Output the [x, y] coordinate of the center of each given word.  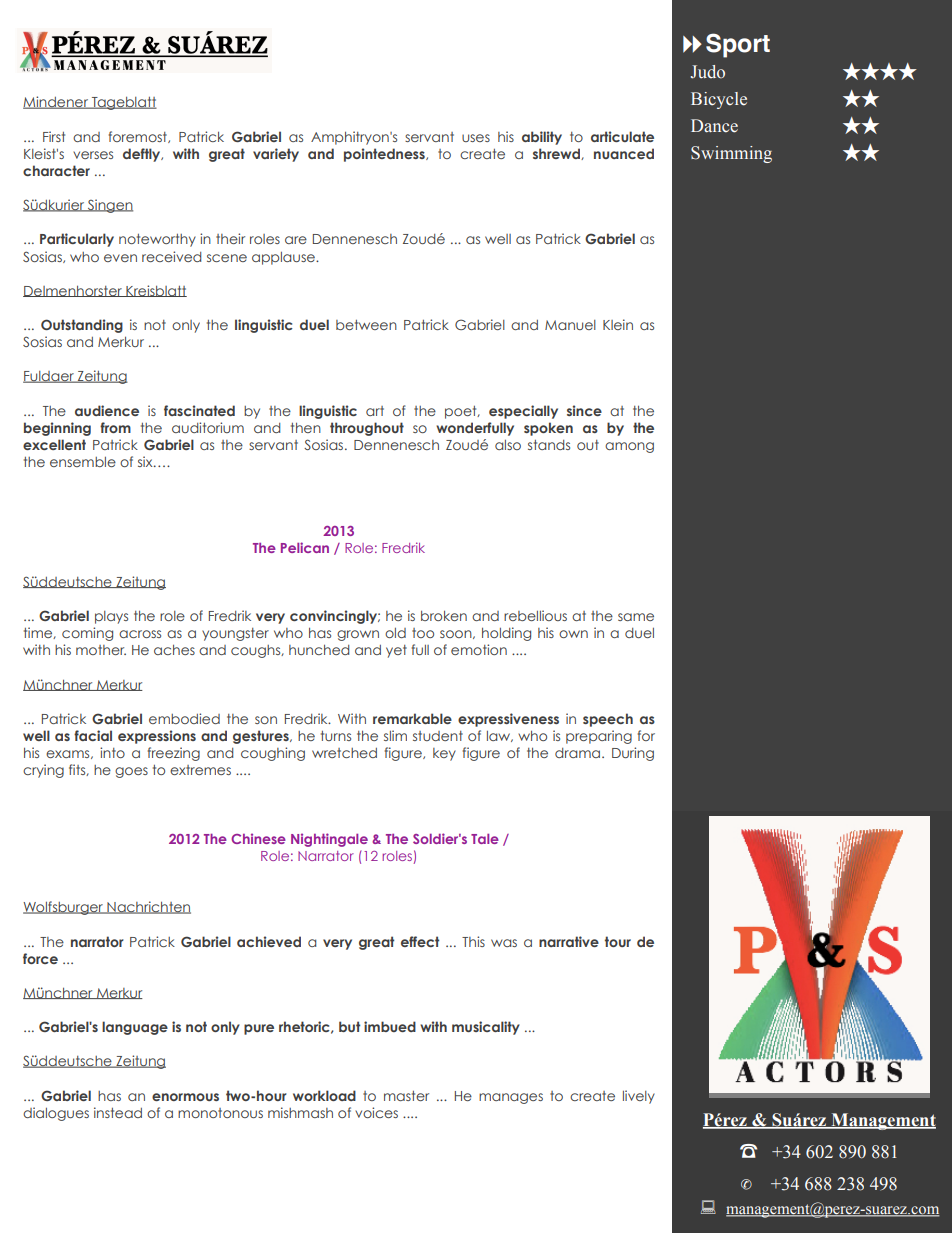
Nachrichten [148, 907]
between [366, 325]
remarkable [412, 718]
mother [101, 650]
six [146, 461]
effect [420, 941]
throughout [367, 429]
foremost [139, 137]
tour [618, 941]
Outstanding [82, 326]
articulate [622, 136]
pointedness [385, 155]
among [629, 447]
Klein [618, 324]
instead [118, 1112]
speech [608, 720]
